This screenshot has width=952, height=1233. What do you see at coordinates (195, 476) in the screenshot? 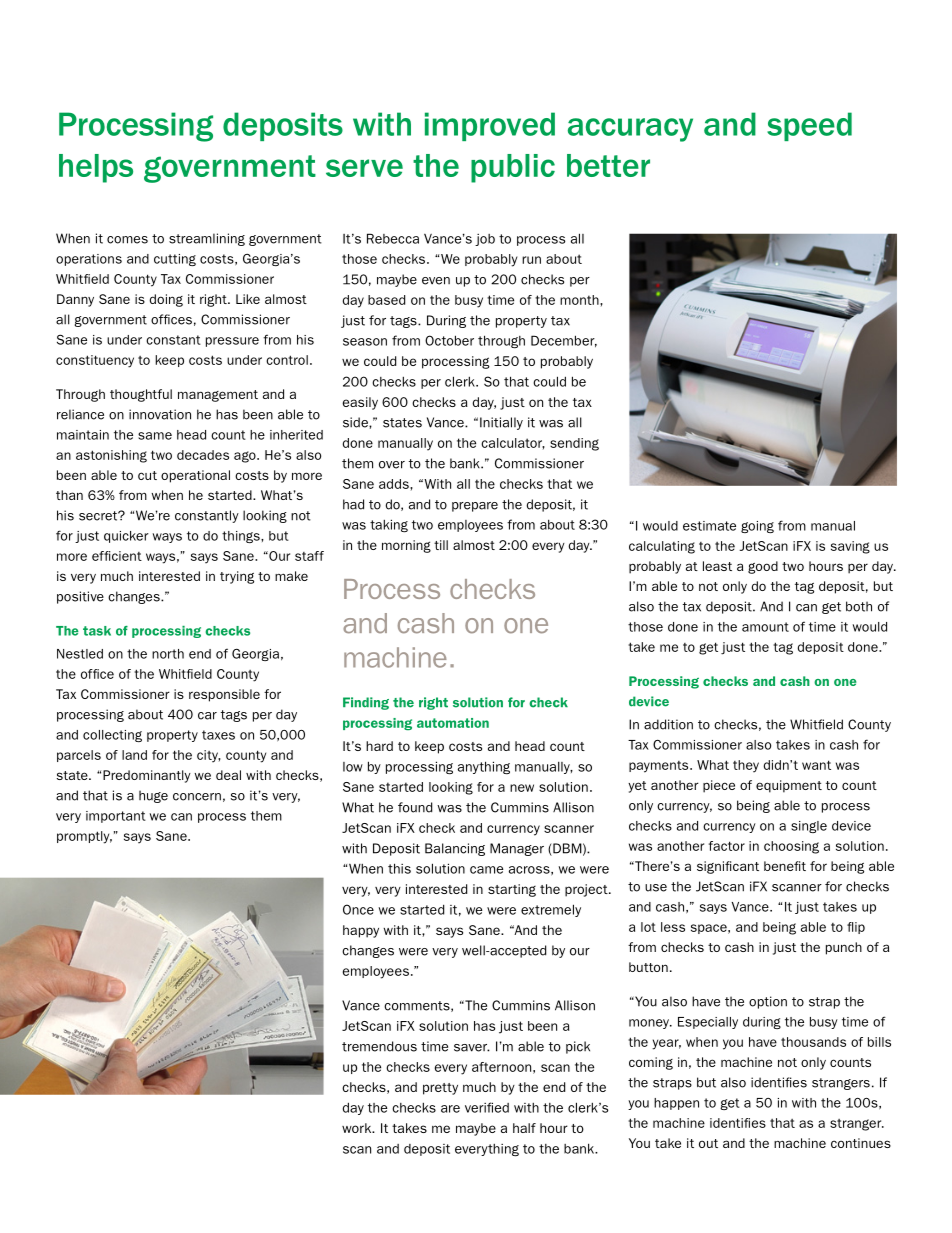
I see `operational` at bounding box center [195, 476].
